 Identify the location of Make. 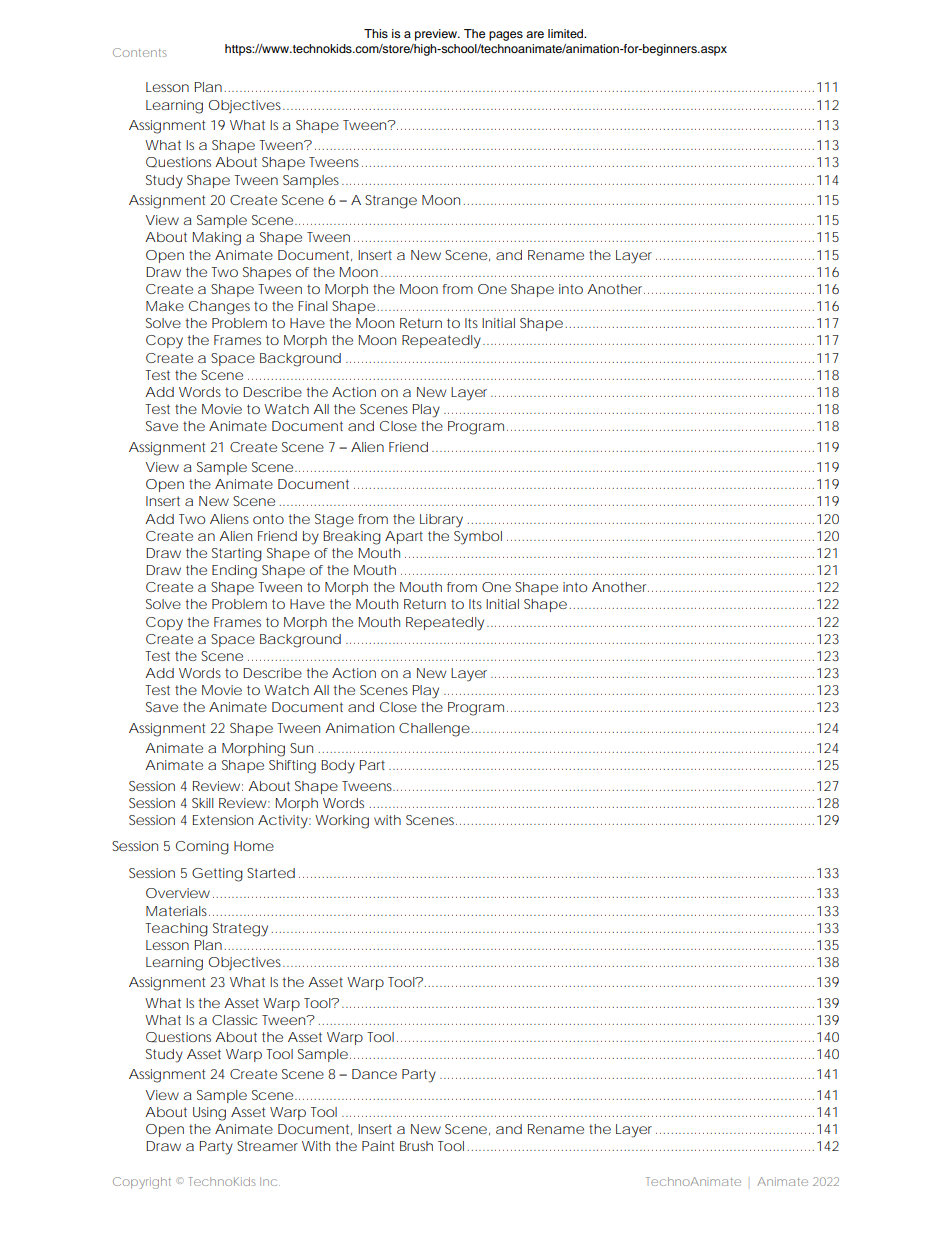
(165, 306).
